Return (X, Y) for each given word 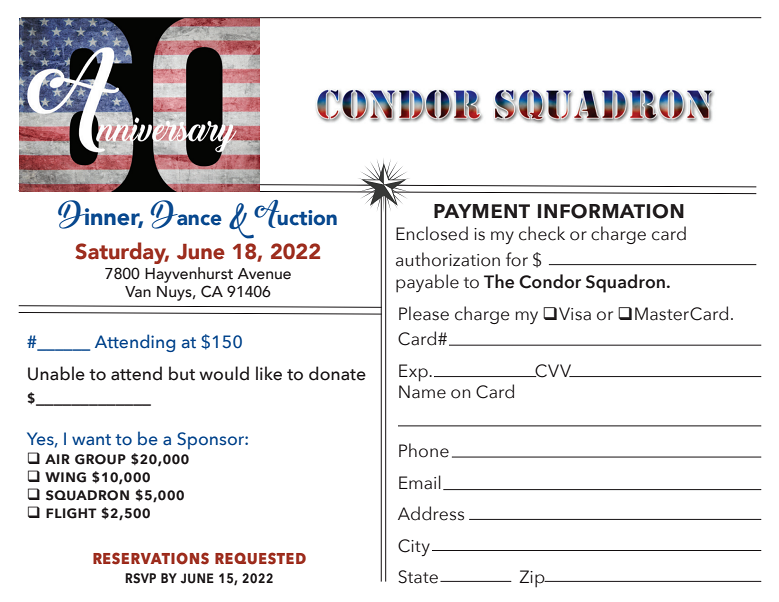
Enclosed (432, 233)
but (182, 373)
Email (420, 482)
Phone (424, 450)
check (542, 233)
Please (424, 313)
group (100, 459)
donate (337, 373)
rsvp (140, 578)
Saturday (122, 253)
